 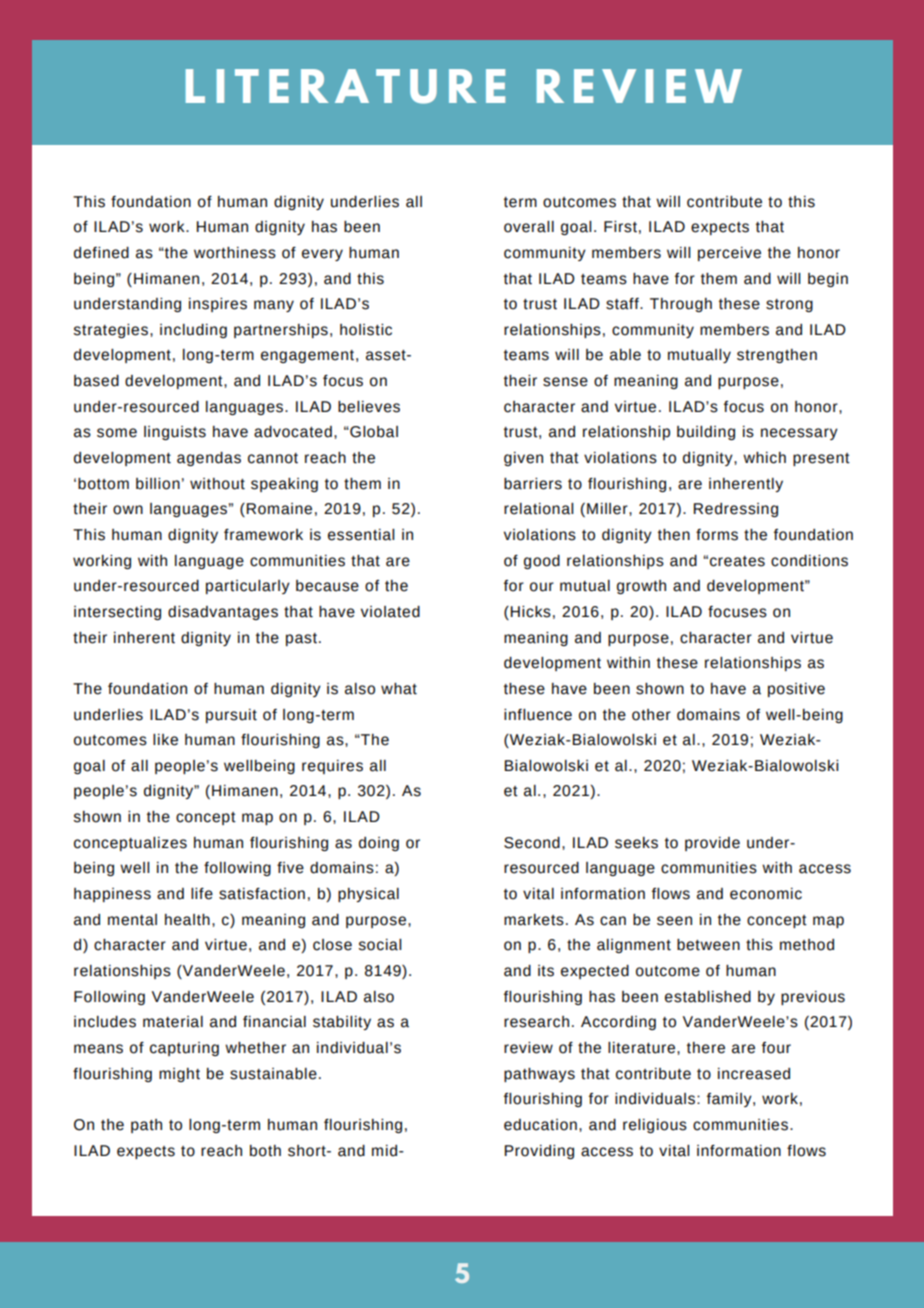 I want to click on which, so click(x=764, y=458).
